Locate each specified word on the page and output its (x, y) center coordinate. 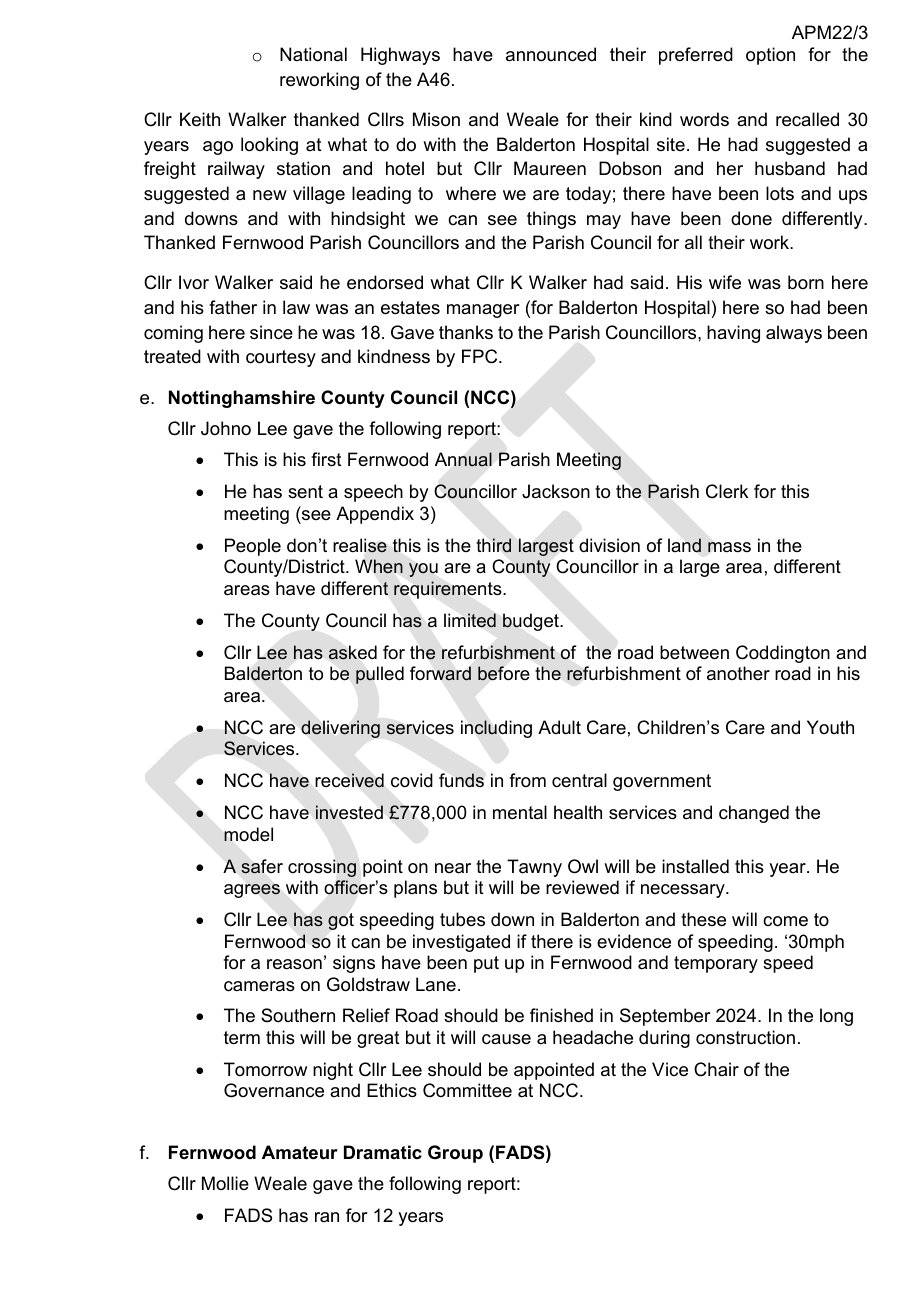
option (770, 56)
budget (532, 622)
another (738, 673)
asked (353, 652)
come (785, 921)
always (794, 334)
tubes (462, 919)
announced (551, 54)
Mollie (225, 1183)
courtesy (281, 358)
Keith (200, 119)
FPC (481, 356)
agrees (252, 891)
